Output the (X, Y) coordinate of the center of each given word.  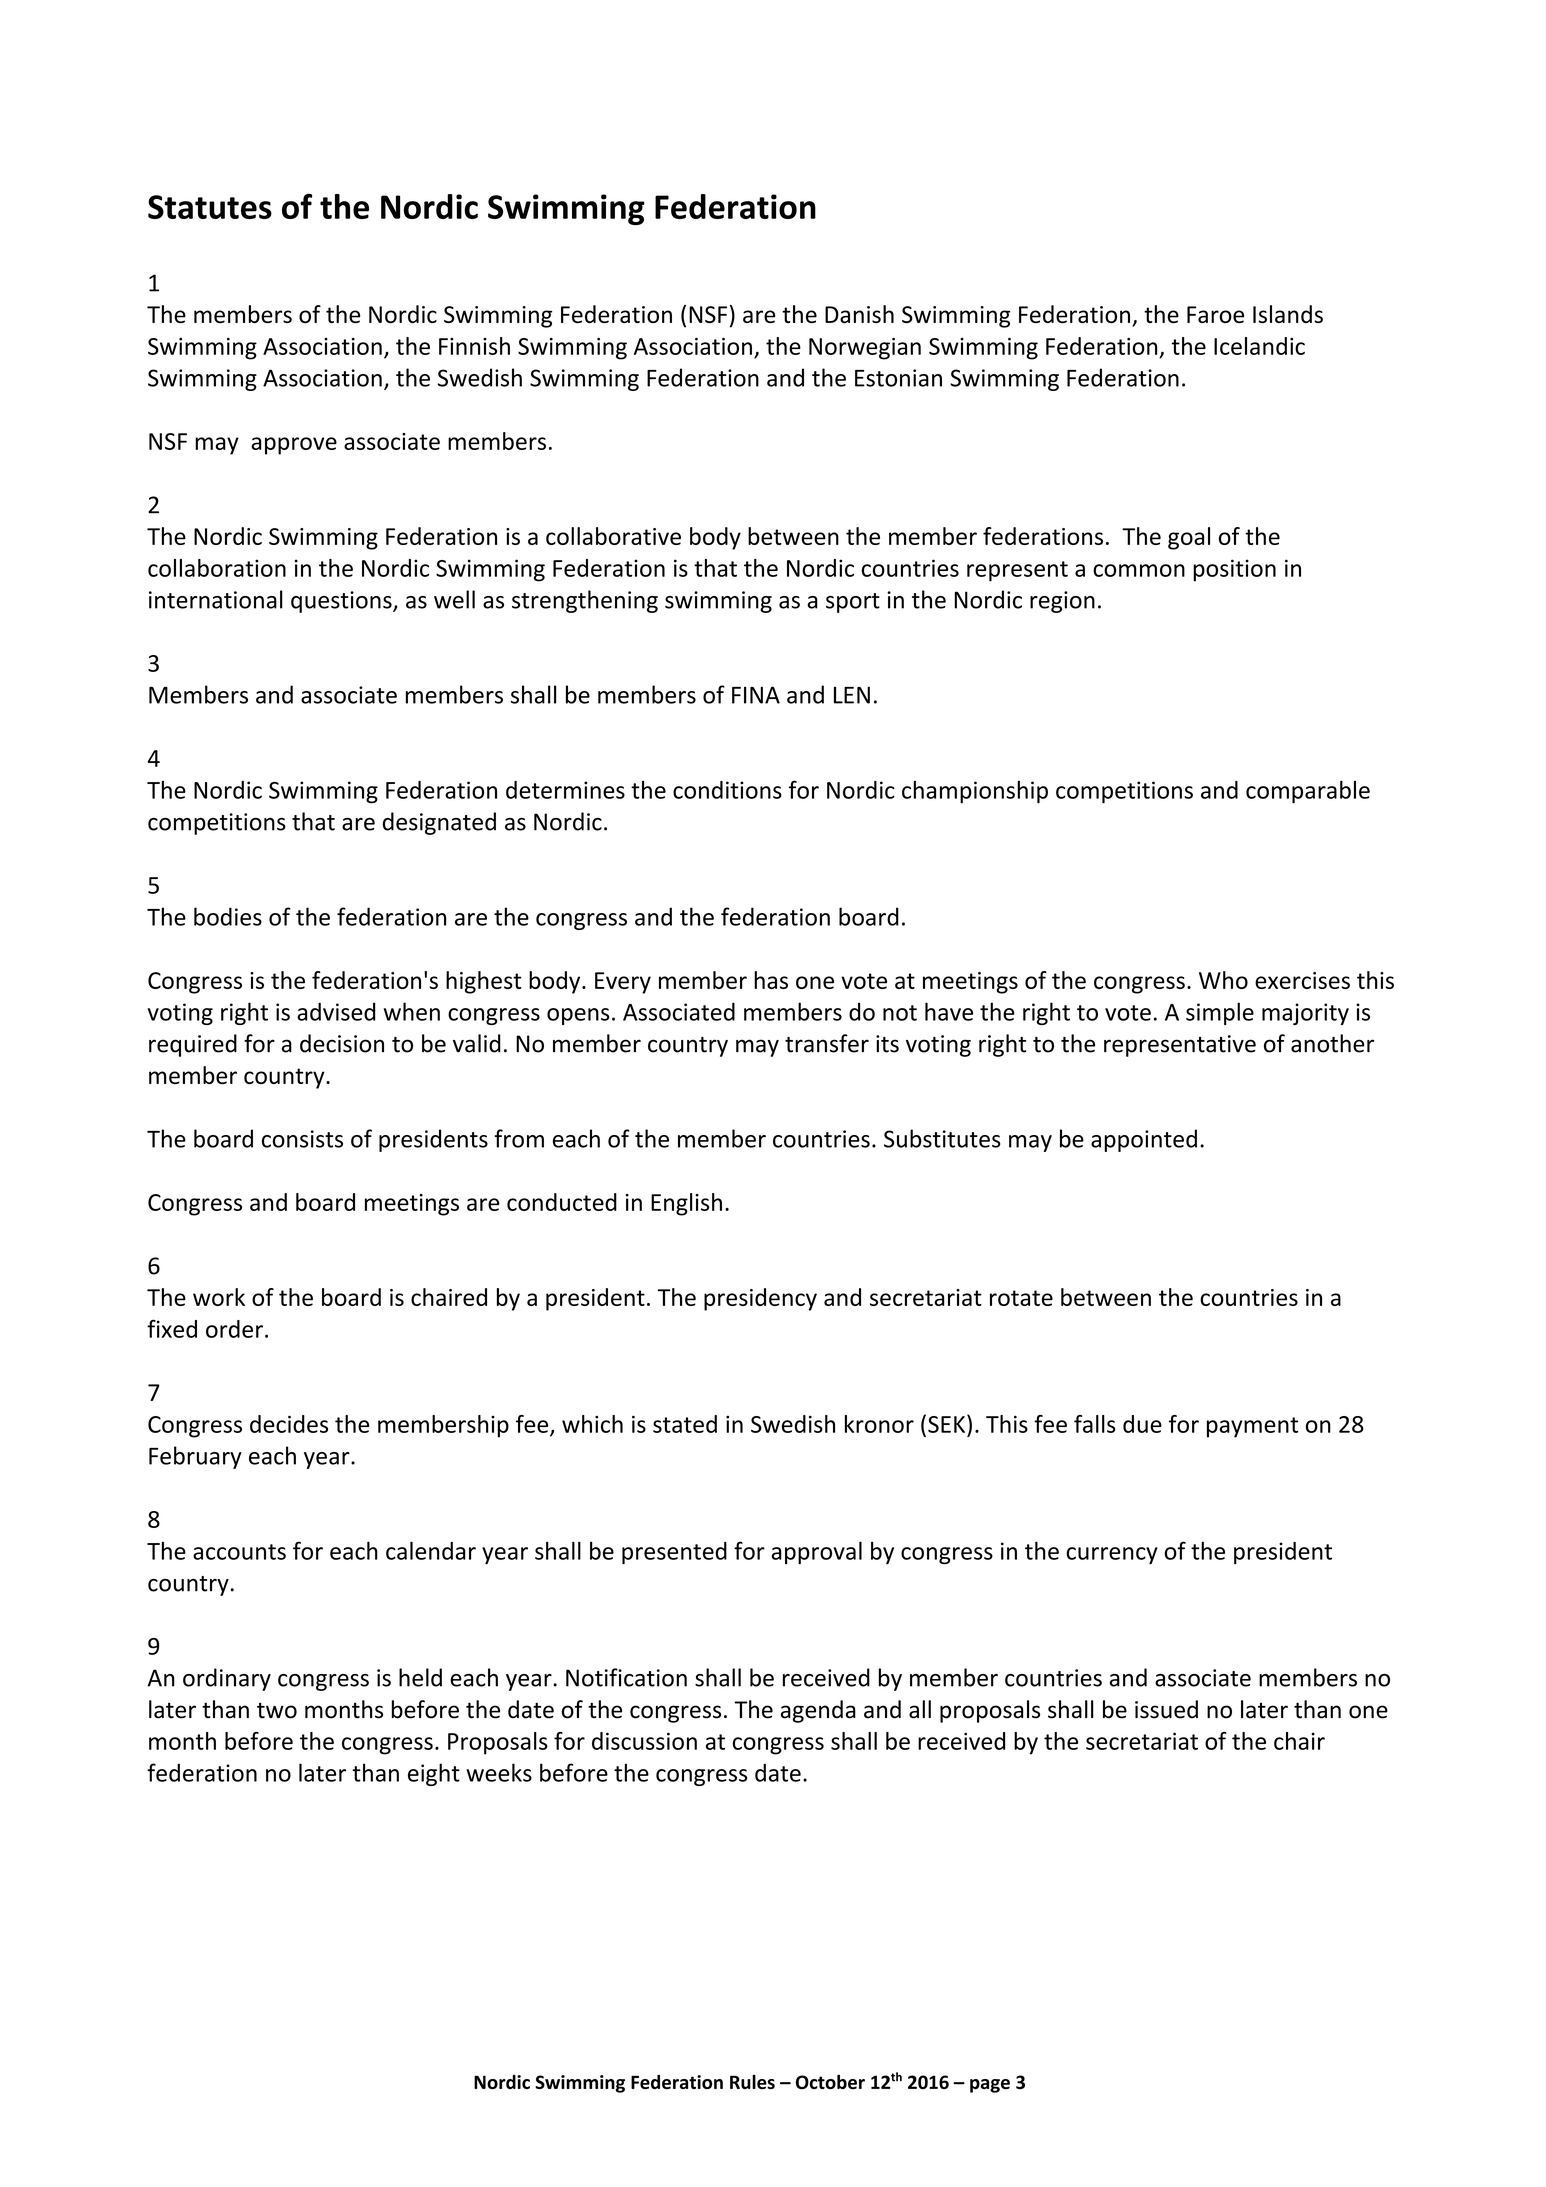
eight (434, 1774)
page (990, 2086)
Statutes (210, 207)
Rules (752, 2082)
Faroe (1215, 314)
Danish (859, 314)
